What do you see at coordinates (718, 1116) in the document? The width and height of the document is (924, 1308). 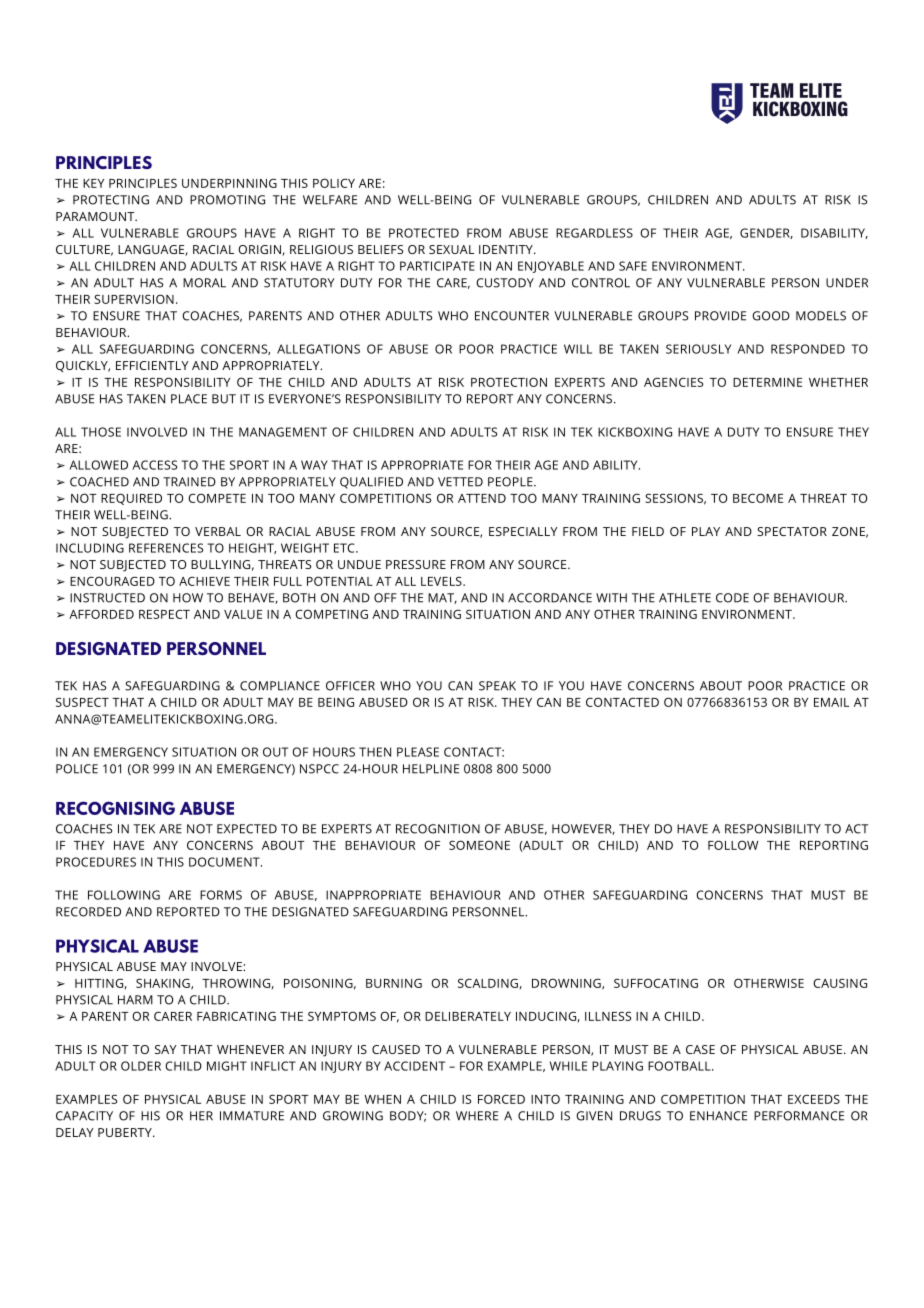 I see `ENHANCE` at bounding box center [718, 1116].
